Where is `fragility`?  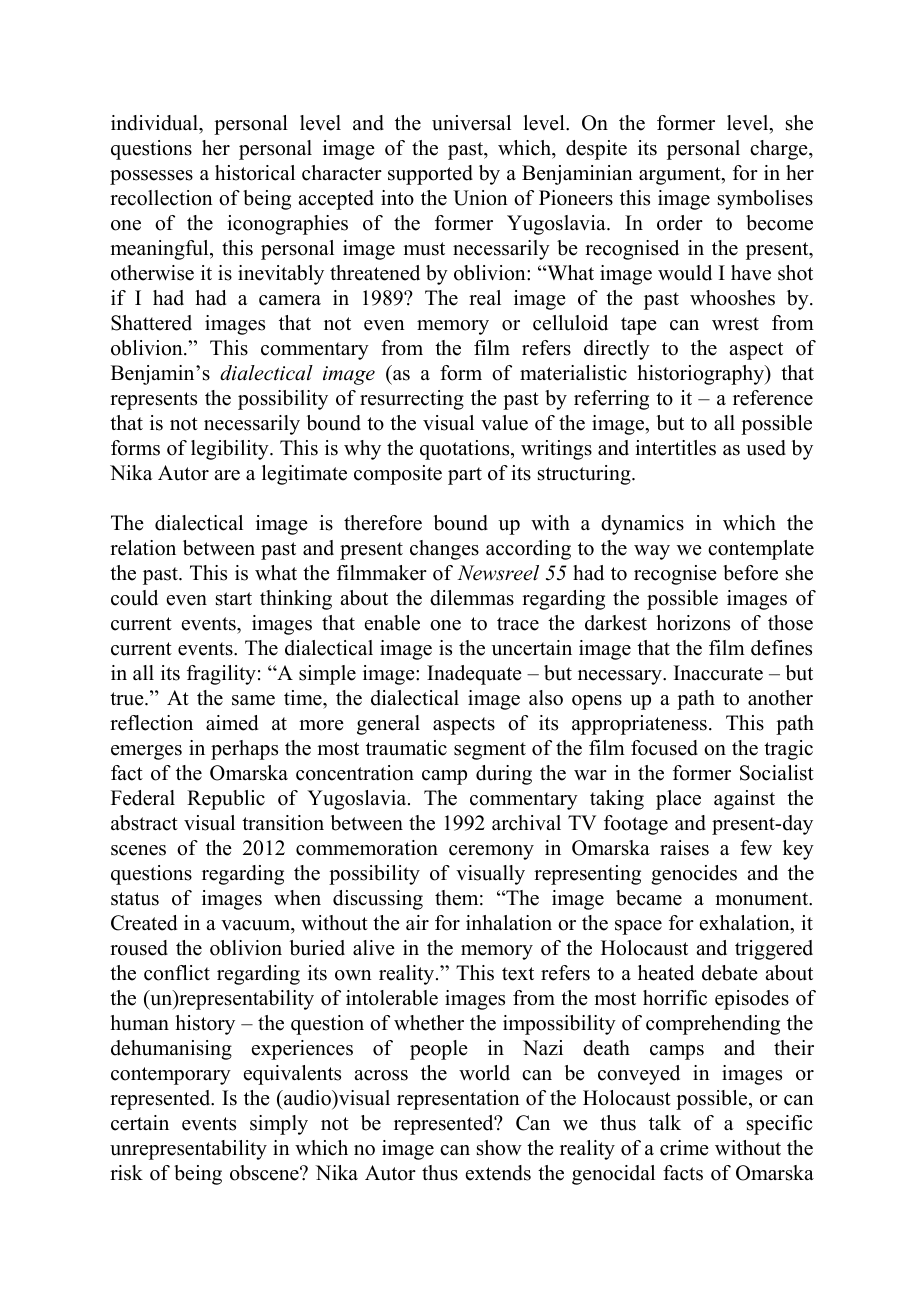 fragility is located at coordinates (221, 675).
